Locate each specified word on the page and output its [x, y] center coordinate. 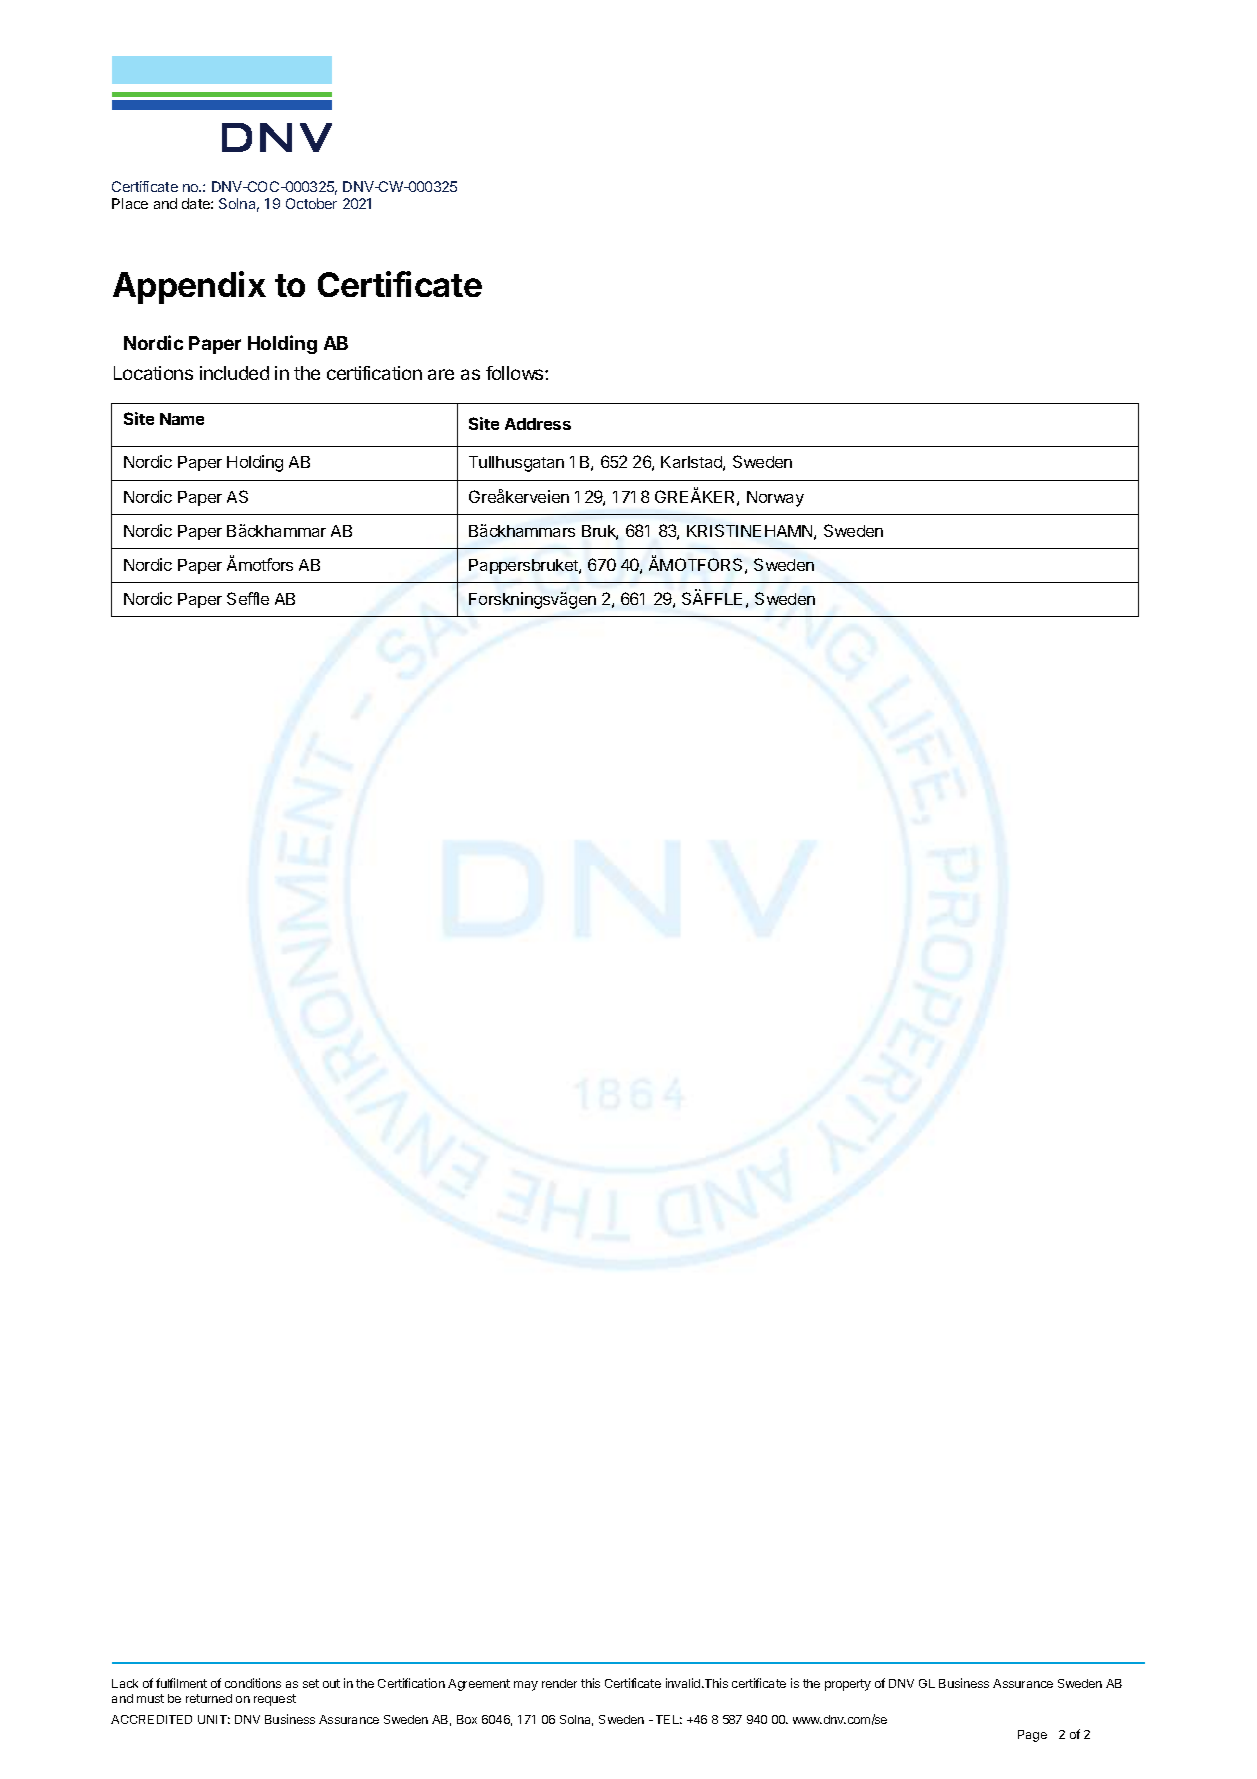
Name [182, 419]
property [848, 1685]
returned [209, 1698]
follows [516, 373]
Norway [775, 499]
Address [538, 424]
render [559, 1683]
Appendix [189, 287]
